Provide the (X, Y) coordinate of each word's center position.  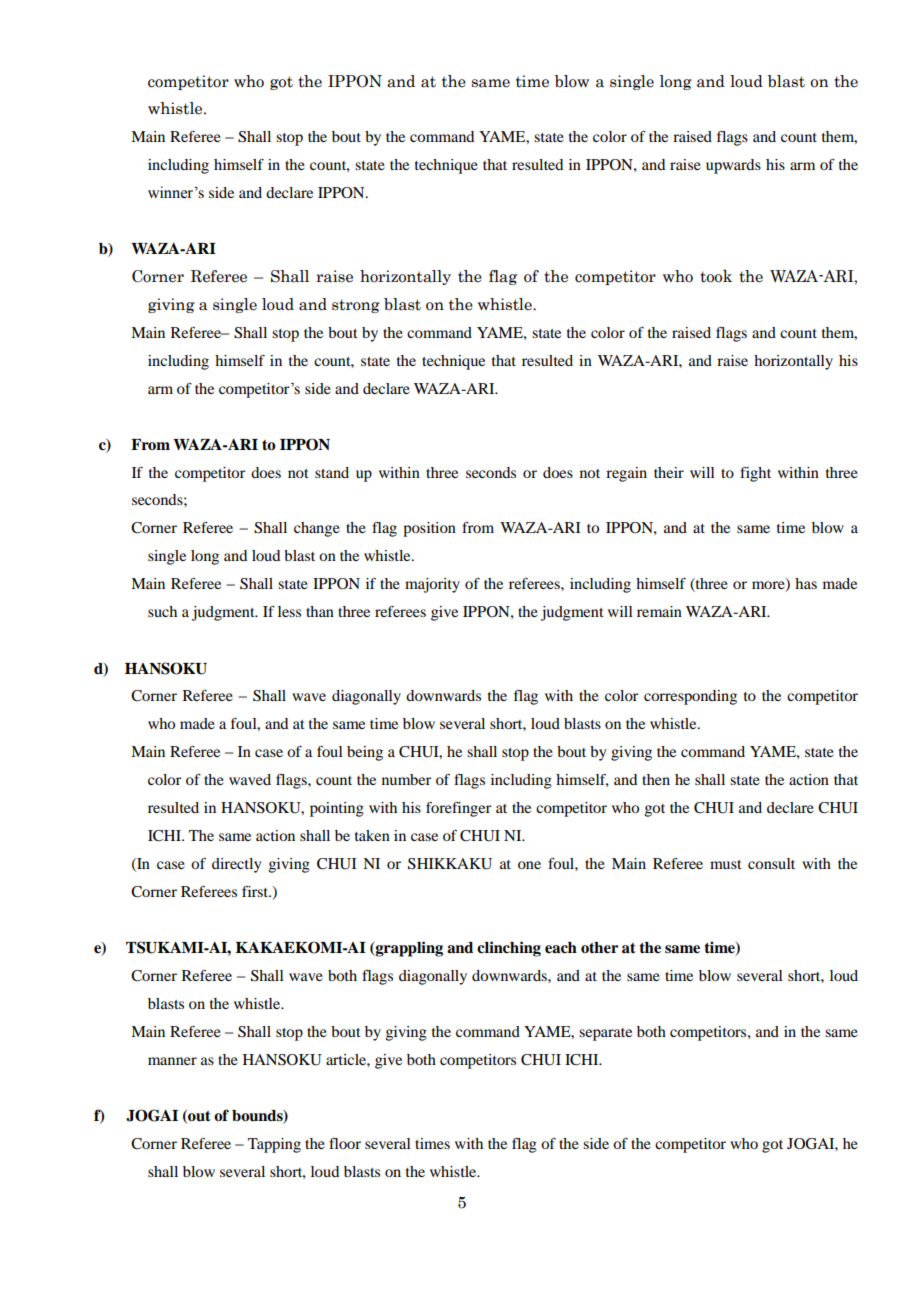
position (429, 529)
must (726, 864)
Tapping (274, 1145)
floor (345, 1143)
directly (236, 865)
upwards (733, 166)
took (716, 276)
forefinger (458, 809)
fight (755, 474)
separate (605, 1034)
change (317, 529)
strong (356, 306)
